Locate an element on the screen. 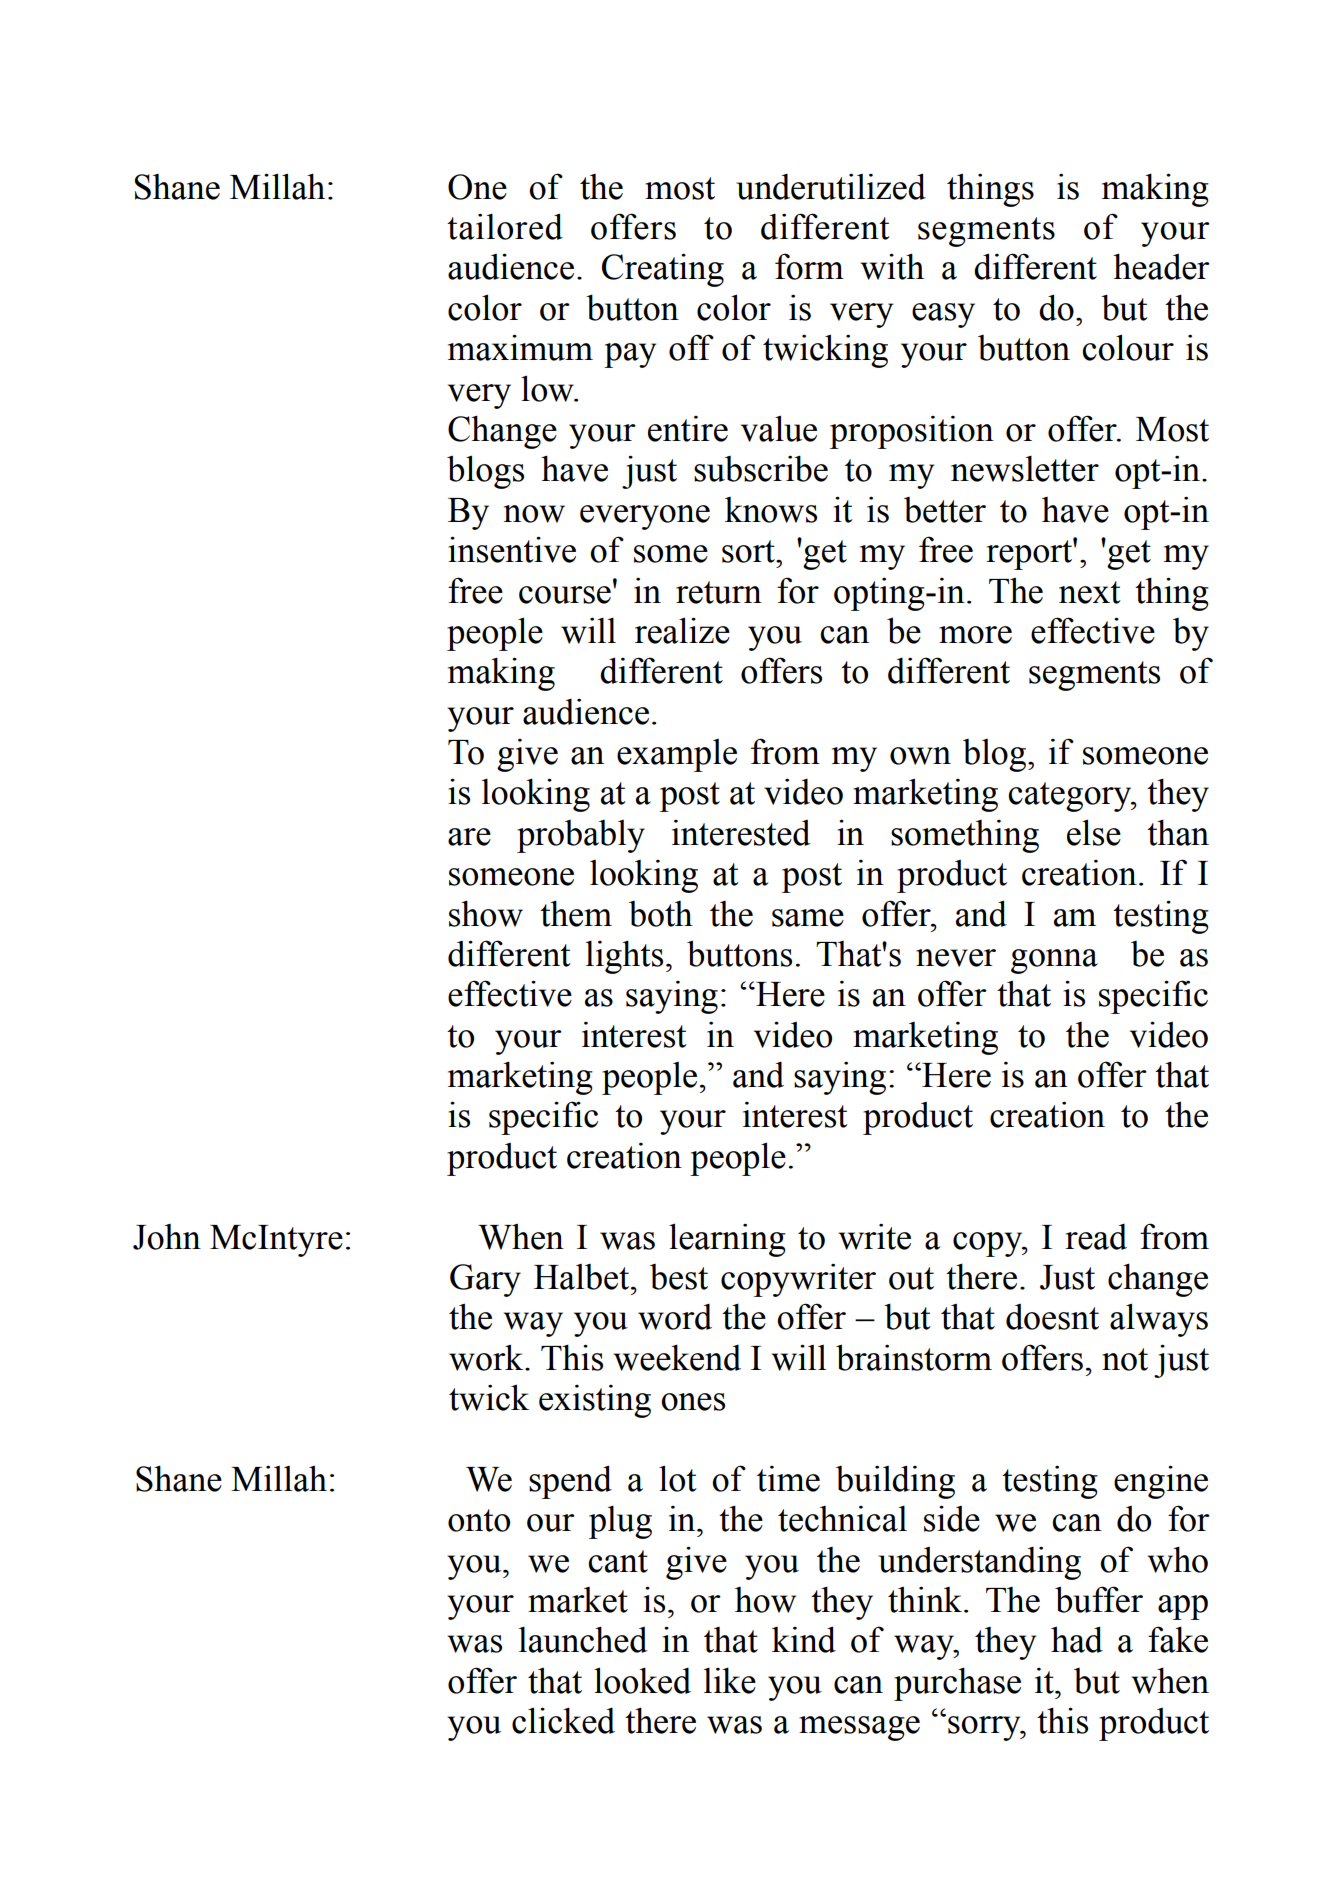 Image resolution: width=1335 pixels, height=1889 pixels. more is located at coordinates (975, 635).
